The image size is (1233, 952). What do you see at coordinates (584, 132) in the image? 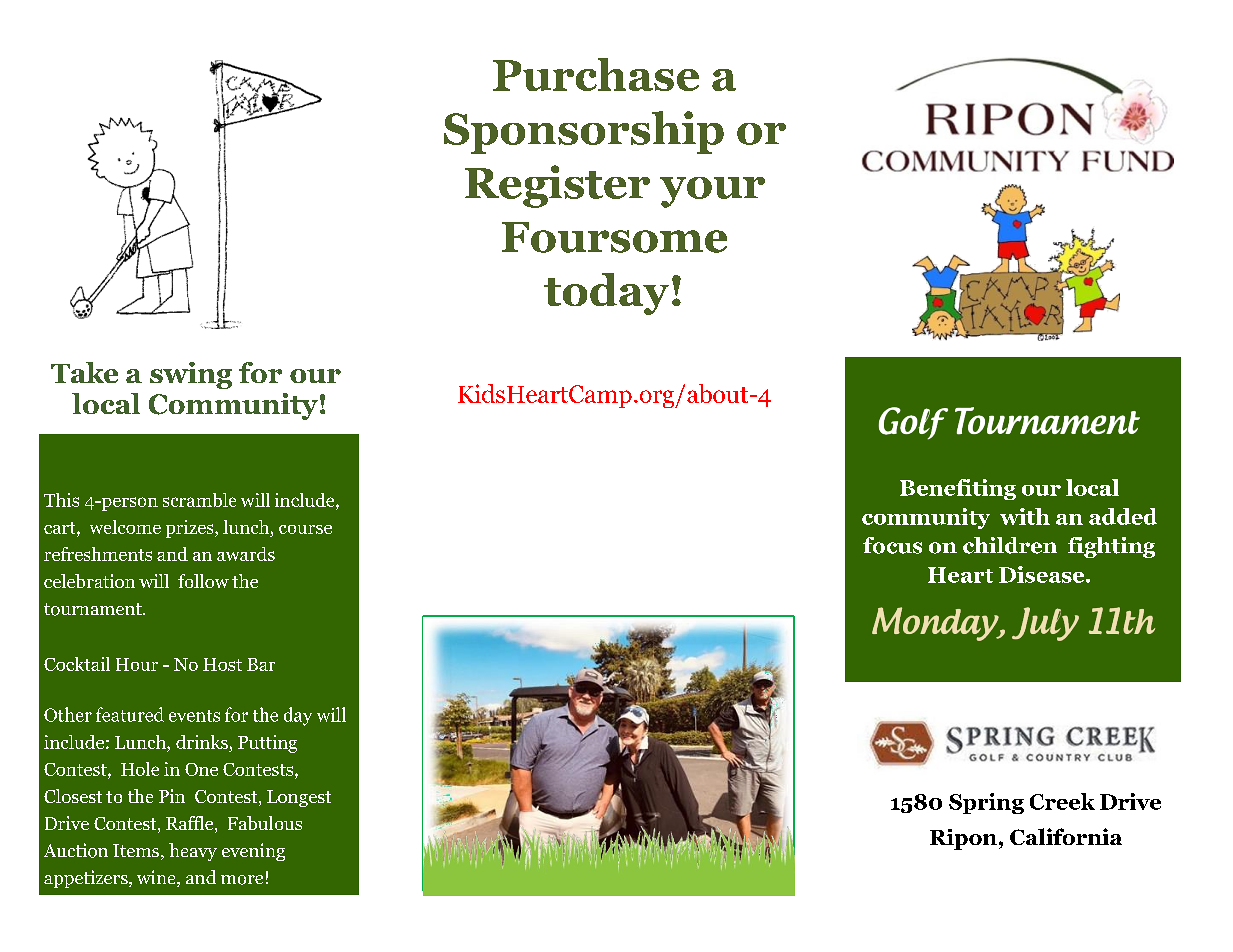
I see `Sponsorship` at bounding box center [584, 132].
